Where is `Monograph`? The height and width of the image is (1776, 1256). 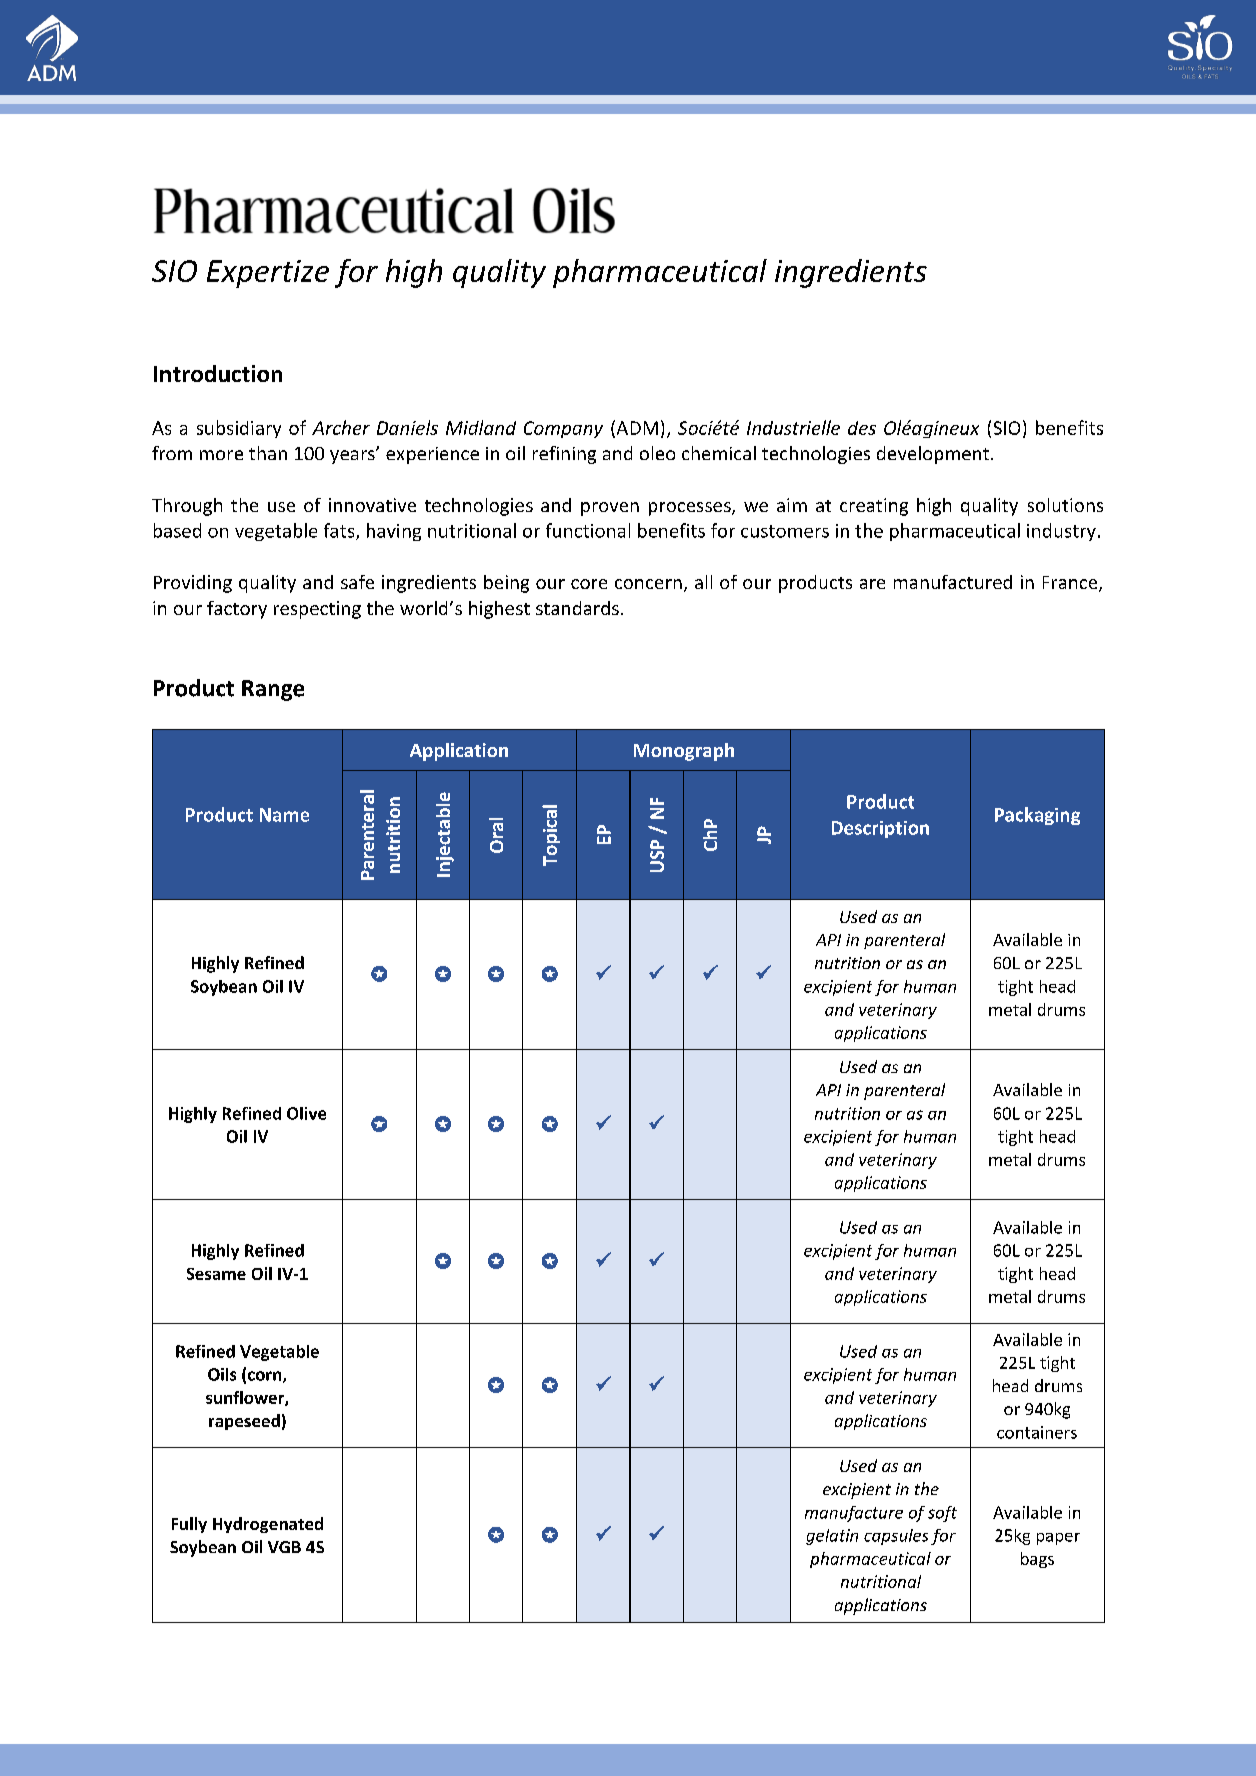 Monograph is located at coordinates (684, 752).
